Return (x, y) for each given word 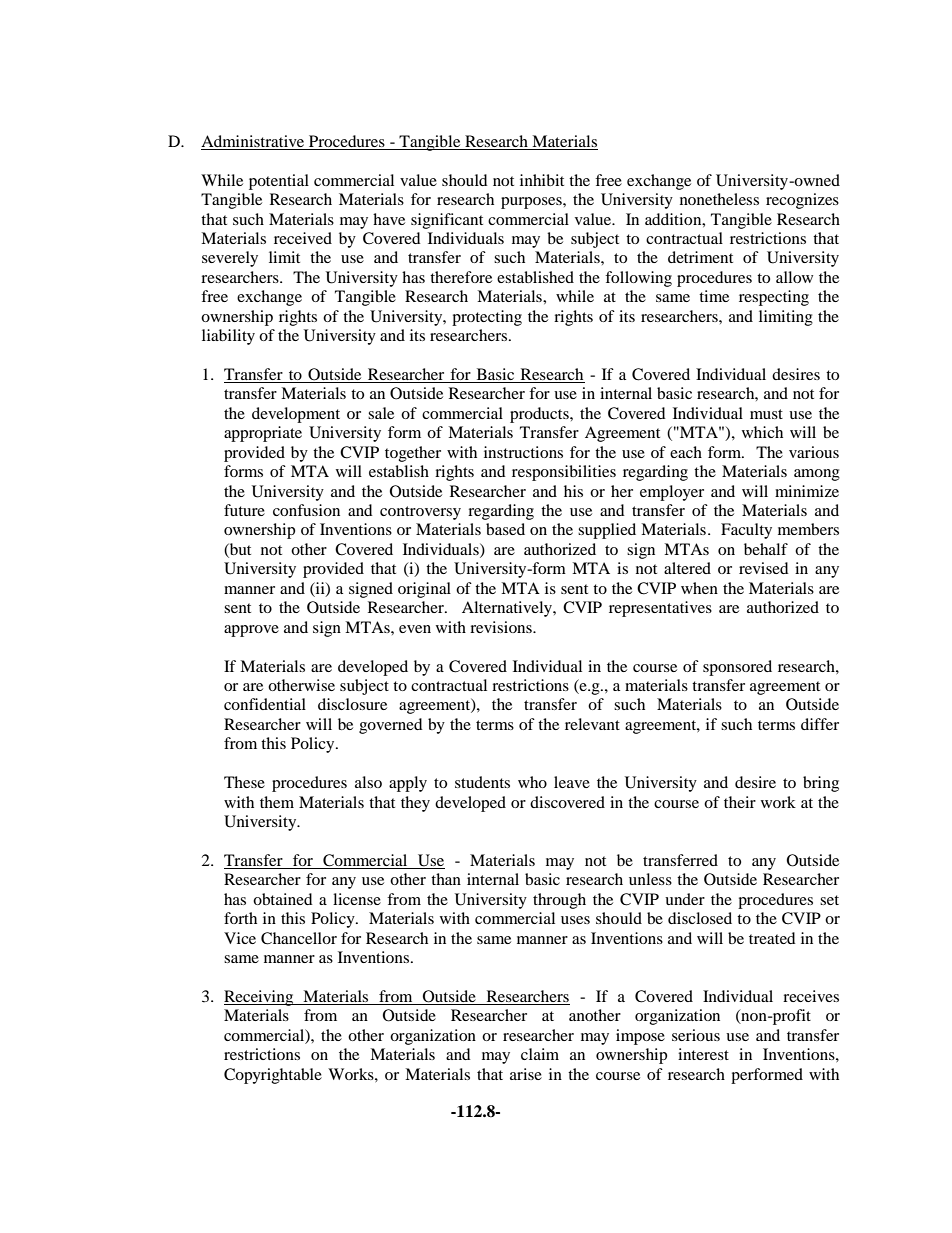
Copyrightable (273, 1076)
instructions (523, 452)
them (277, 802)
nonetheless (719, 199)
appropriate (263, 434)
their (740, 802)
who (532, 782)
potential (279, 182)
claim (540, 1054)
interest (703, 1054)
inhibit (542, 180)
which (762, 432)
